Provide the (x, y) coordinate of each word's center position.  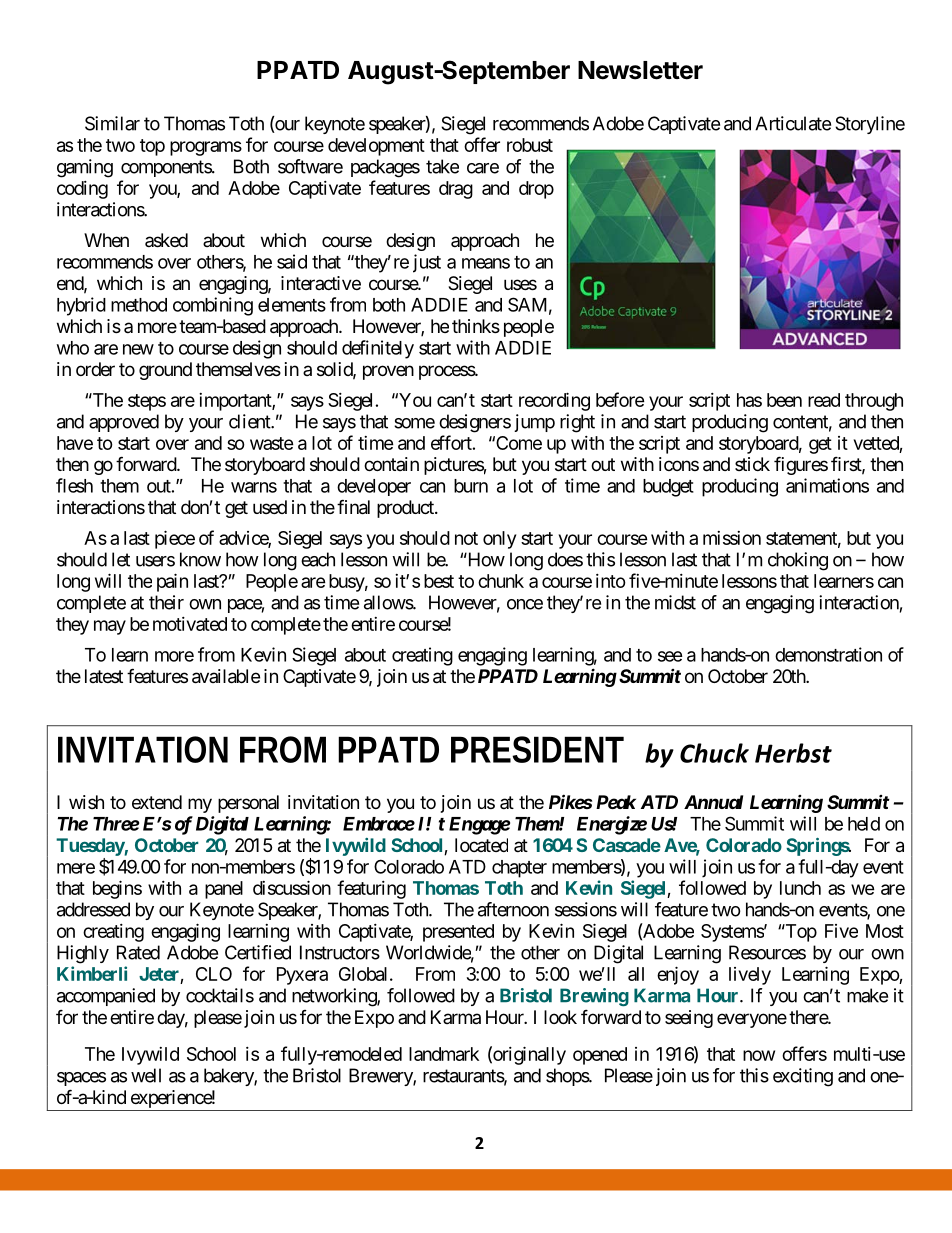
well (146, 1075)
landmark (444, 1054)
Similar (112, 123)
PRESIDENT (537, 749)
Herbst (793, 753)
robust (530, 145)
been (784, 400)
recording (554, 401)
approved (124, 423)
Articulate (793, 123)
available (226, 676)
